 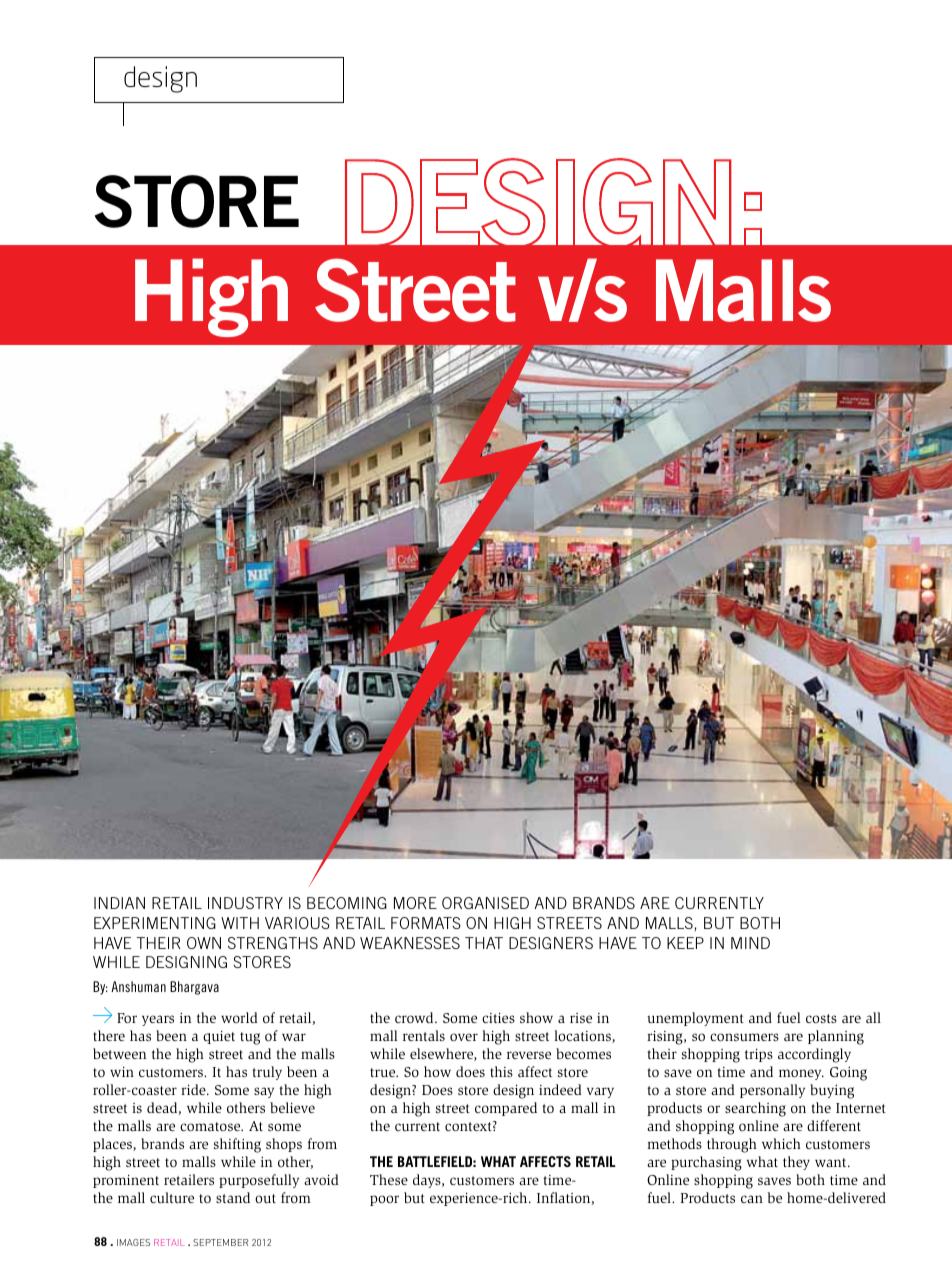 I want to click on These, so click(x=389, y=1179).
